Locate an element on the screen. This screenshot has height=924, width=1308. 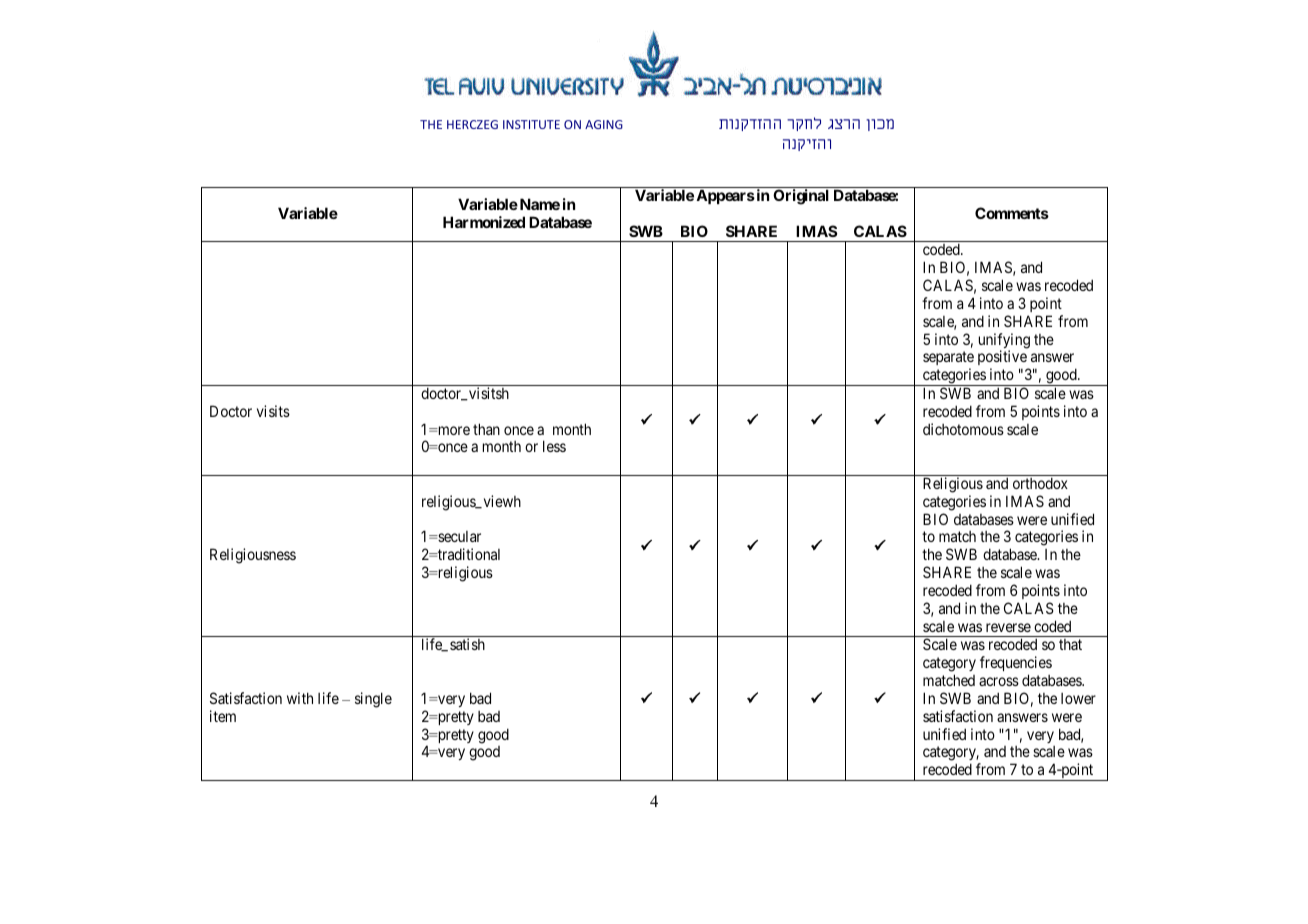
dichotomous is located at coordinates (963, 429).
